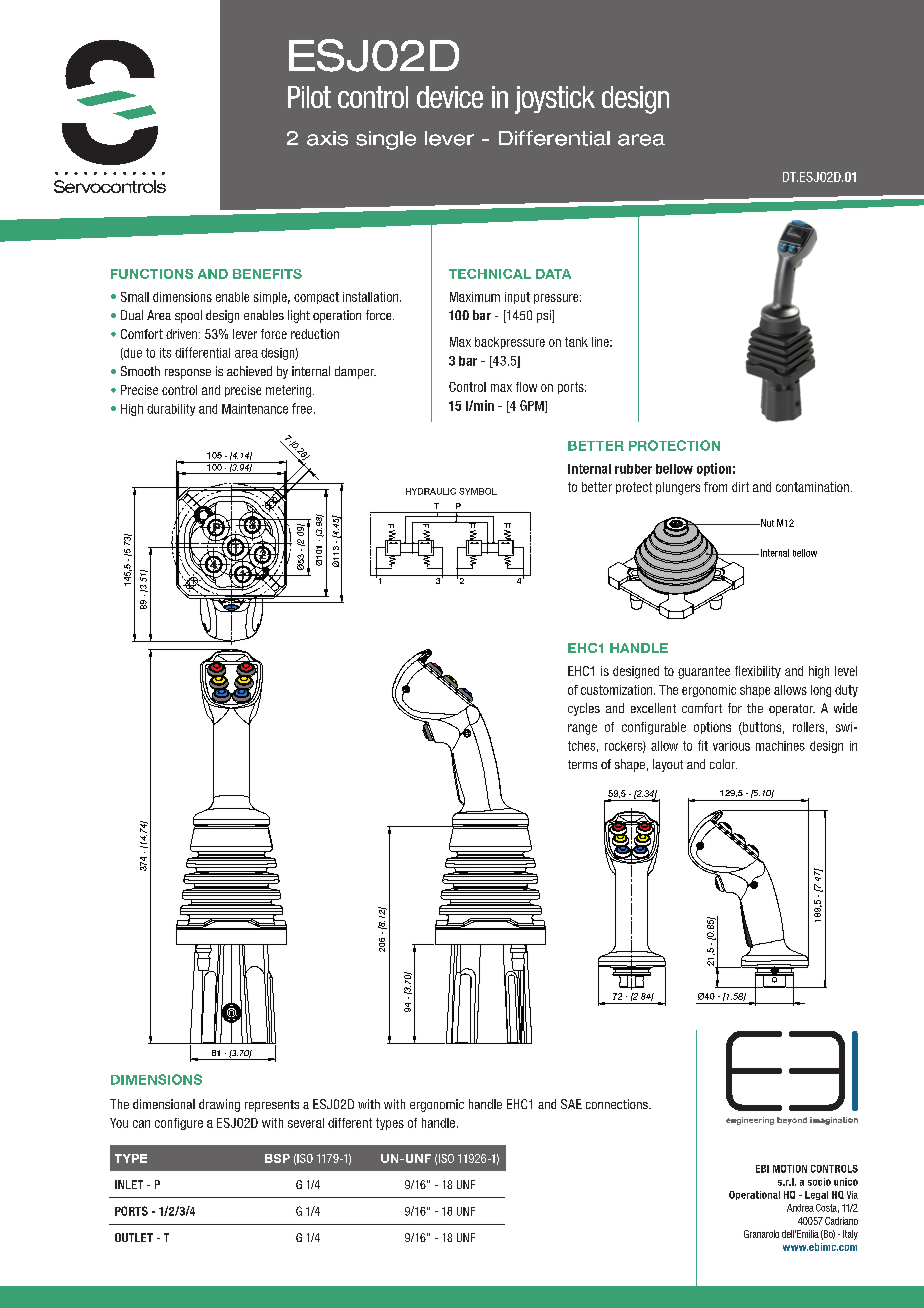  I want to click on device, so click(450, 97).
